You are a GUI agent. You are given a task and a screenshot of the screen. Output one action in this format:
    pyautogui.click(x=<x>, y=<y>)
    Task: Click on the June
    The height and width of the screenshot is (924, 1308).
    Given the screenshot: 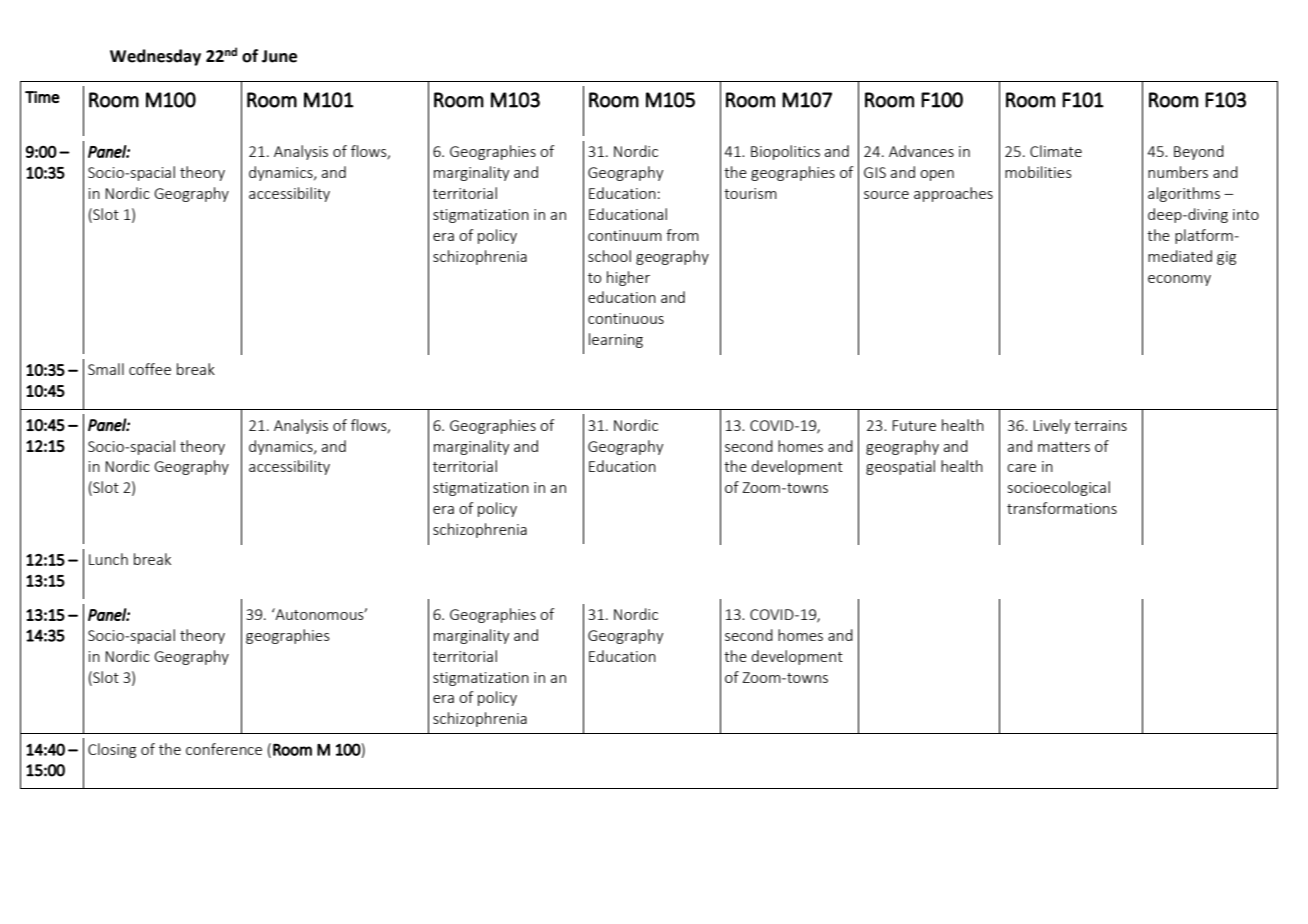 What is the action you would take?
    pyautogui.click(x=279, y=56)
